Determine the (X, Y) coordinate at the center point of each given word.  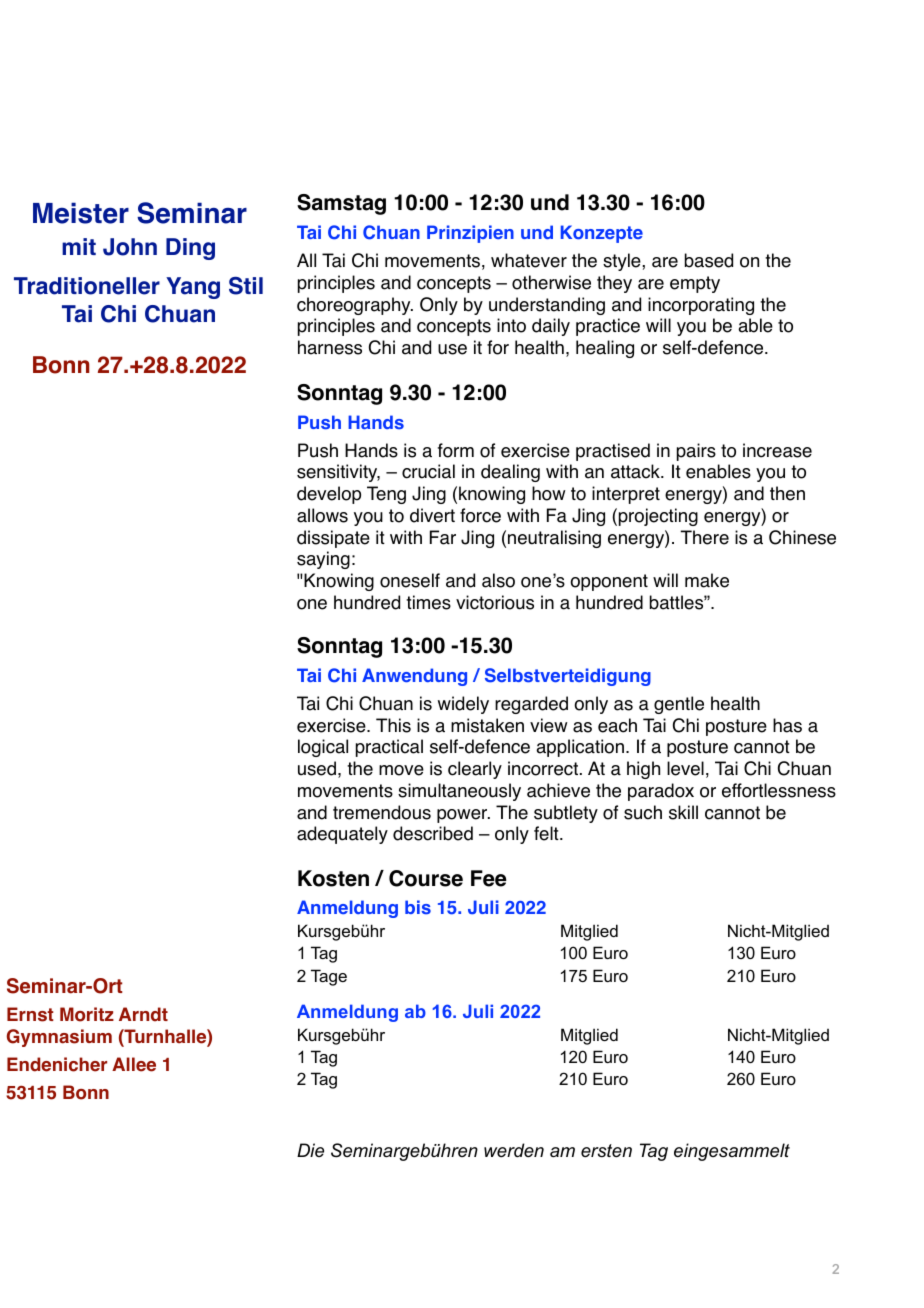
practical (389, 748)
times (428, 602)
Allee (134, 1064)
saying (323, 560)
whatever (529, 260)
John (130, 247)
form (456, 450)
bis (418, 907)
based (709, 260)
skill (683, 812)
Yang (193, 288)
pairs (696, 452)
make (707, 580)
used (317, 768)
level (685, 768)
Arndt (143, 1014)
